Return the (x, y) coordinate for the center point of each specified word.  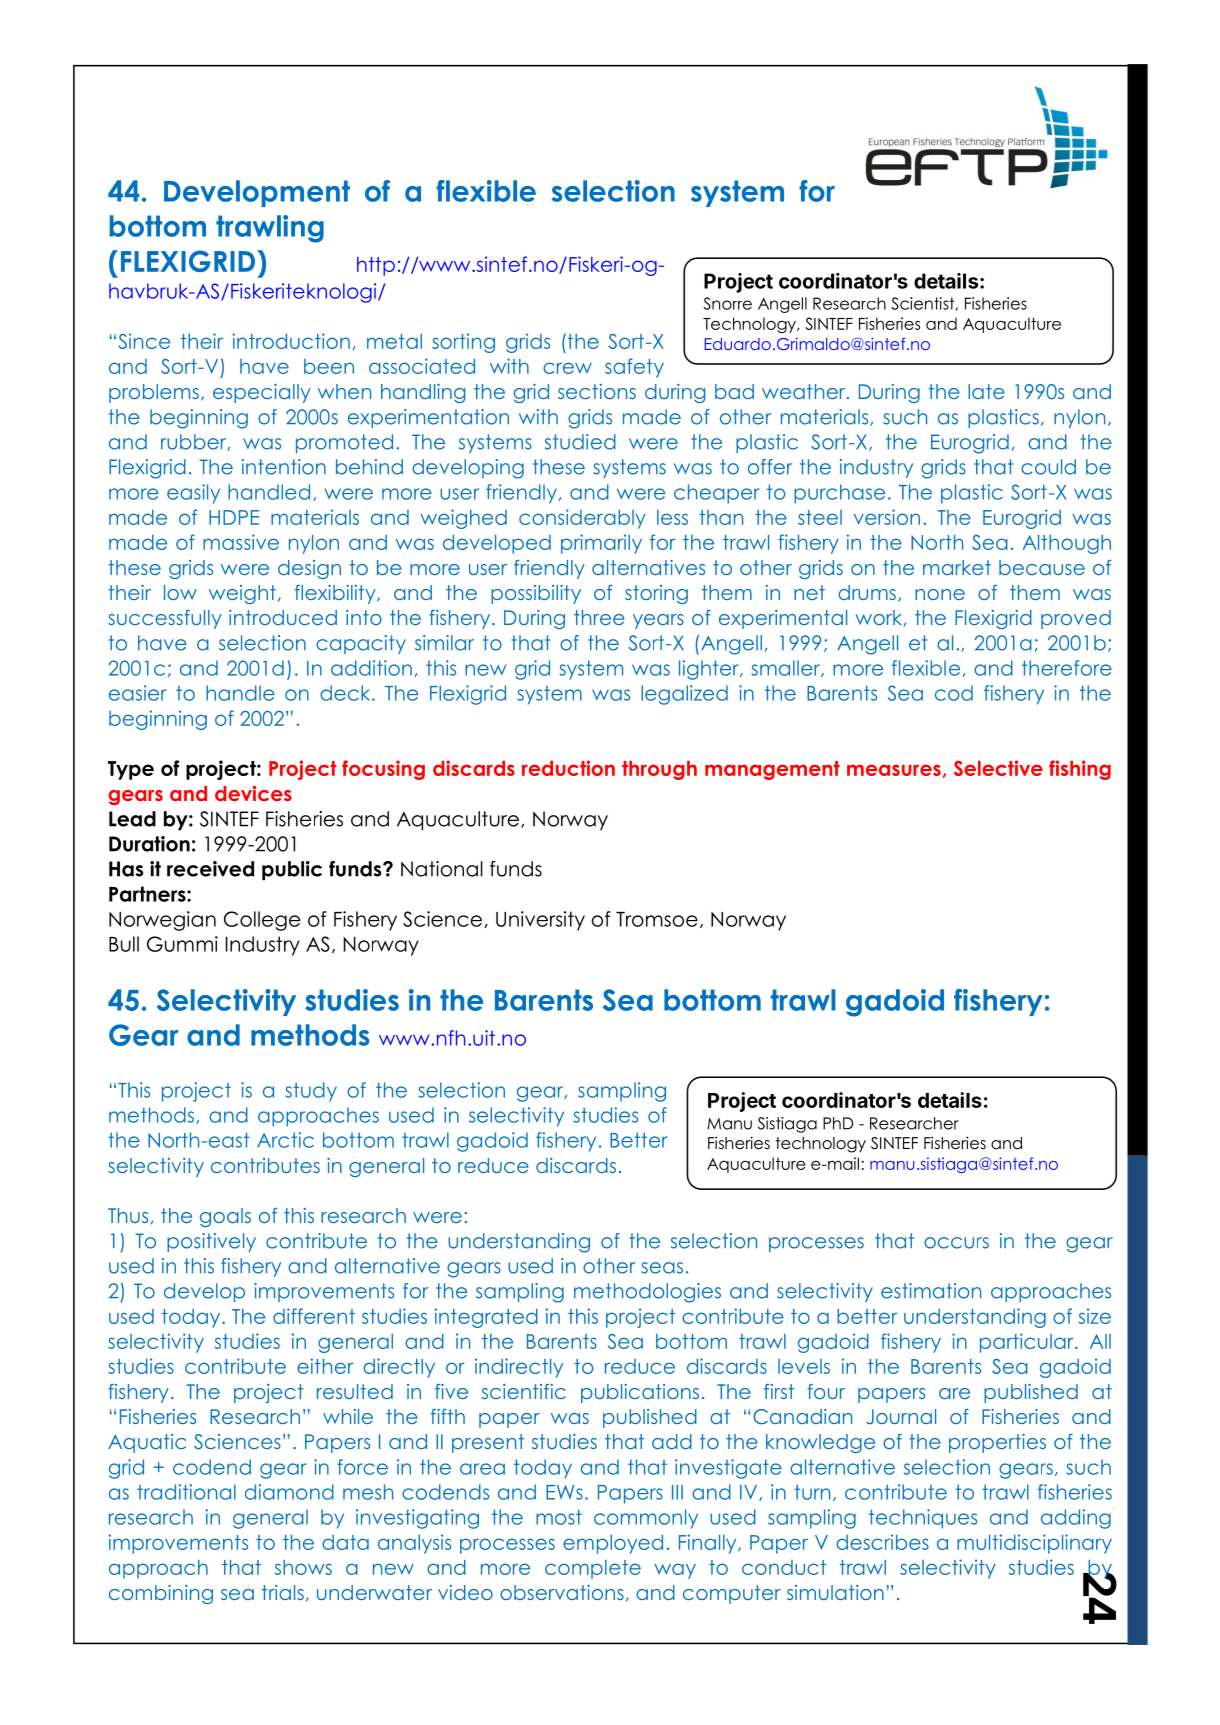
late (986, 391)
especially (262, 393)
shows (303, 1567)
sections (597, 391)
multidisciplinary (1034, 1544)
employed (613, 1544)
